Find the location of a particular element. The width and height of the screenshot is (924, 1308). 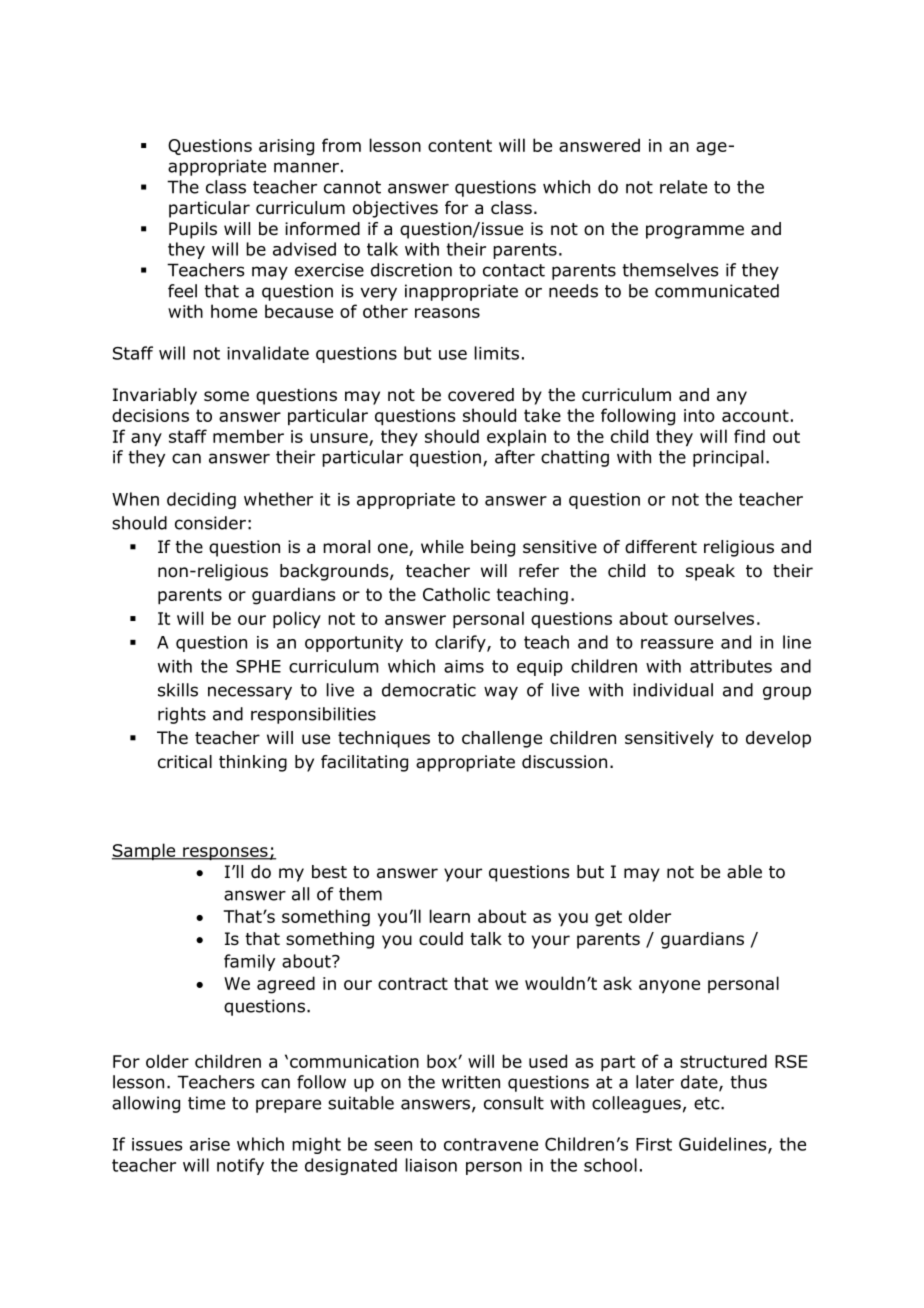

speak is located at coordinates (710, 572).
